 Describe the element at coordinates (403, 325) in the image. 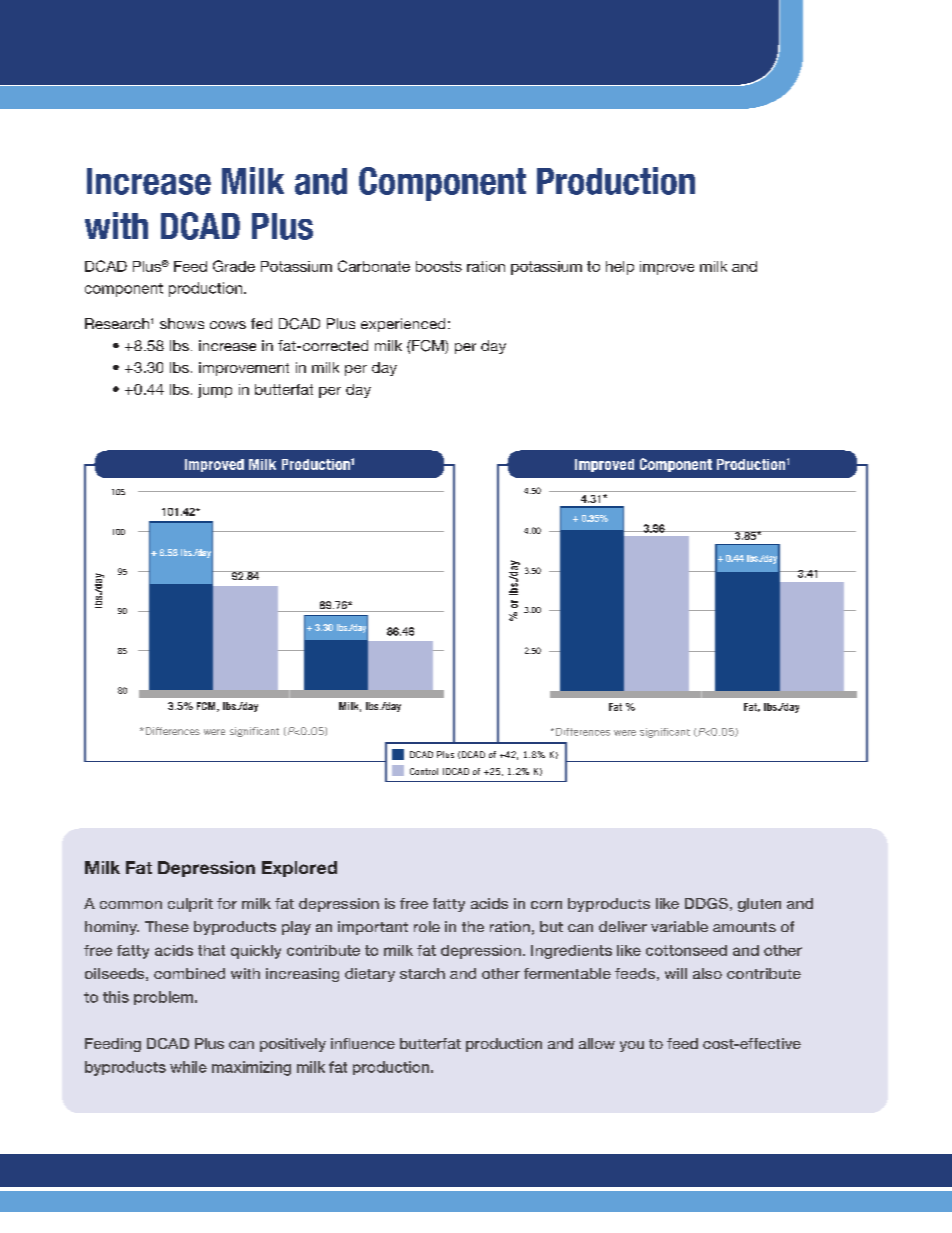

I see `experienced` at that location.
